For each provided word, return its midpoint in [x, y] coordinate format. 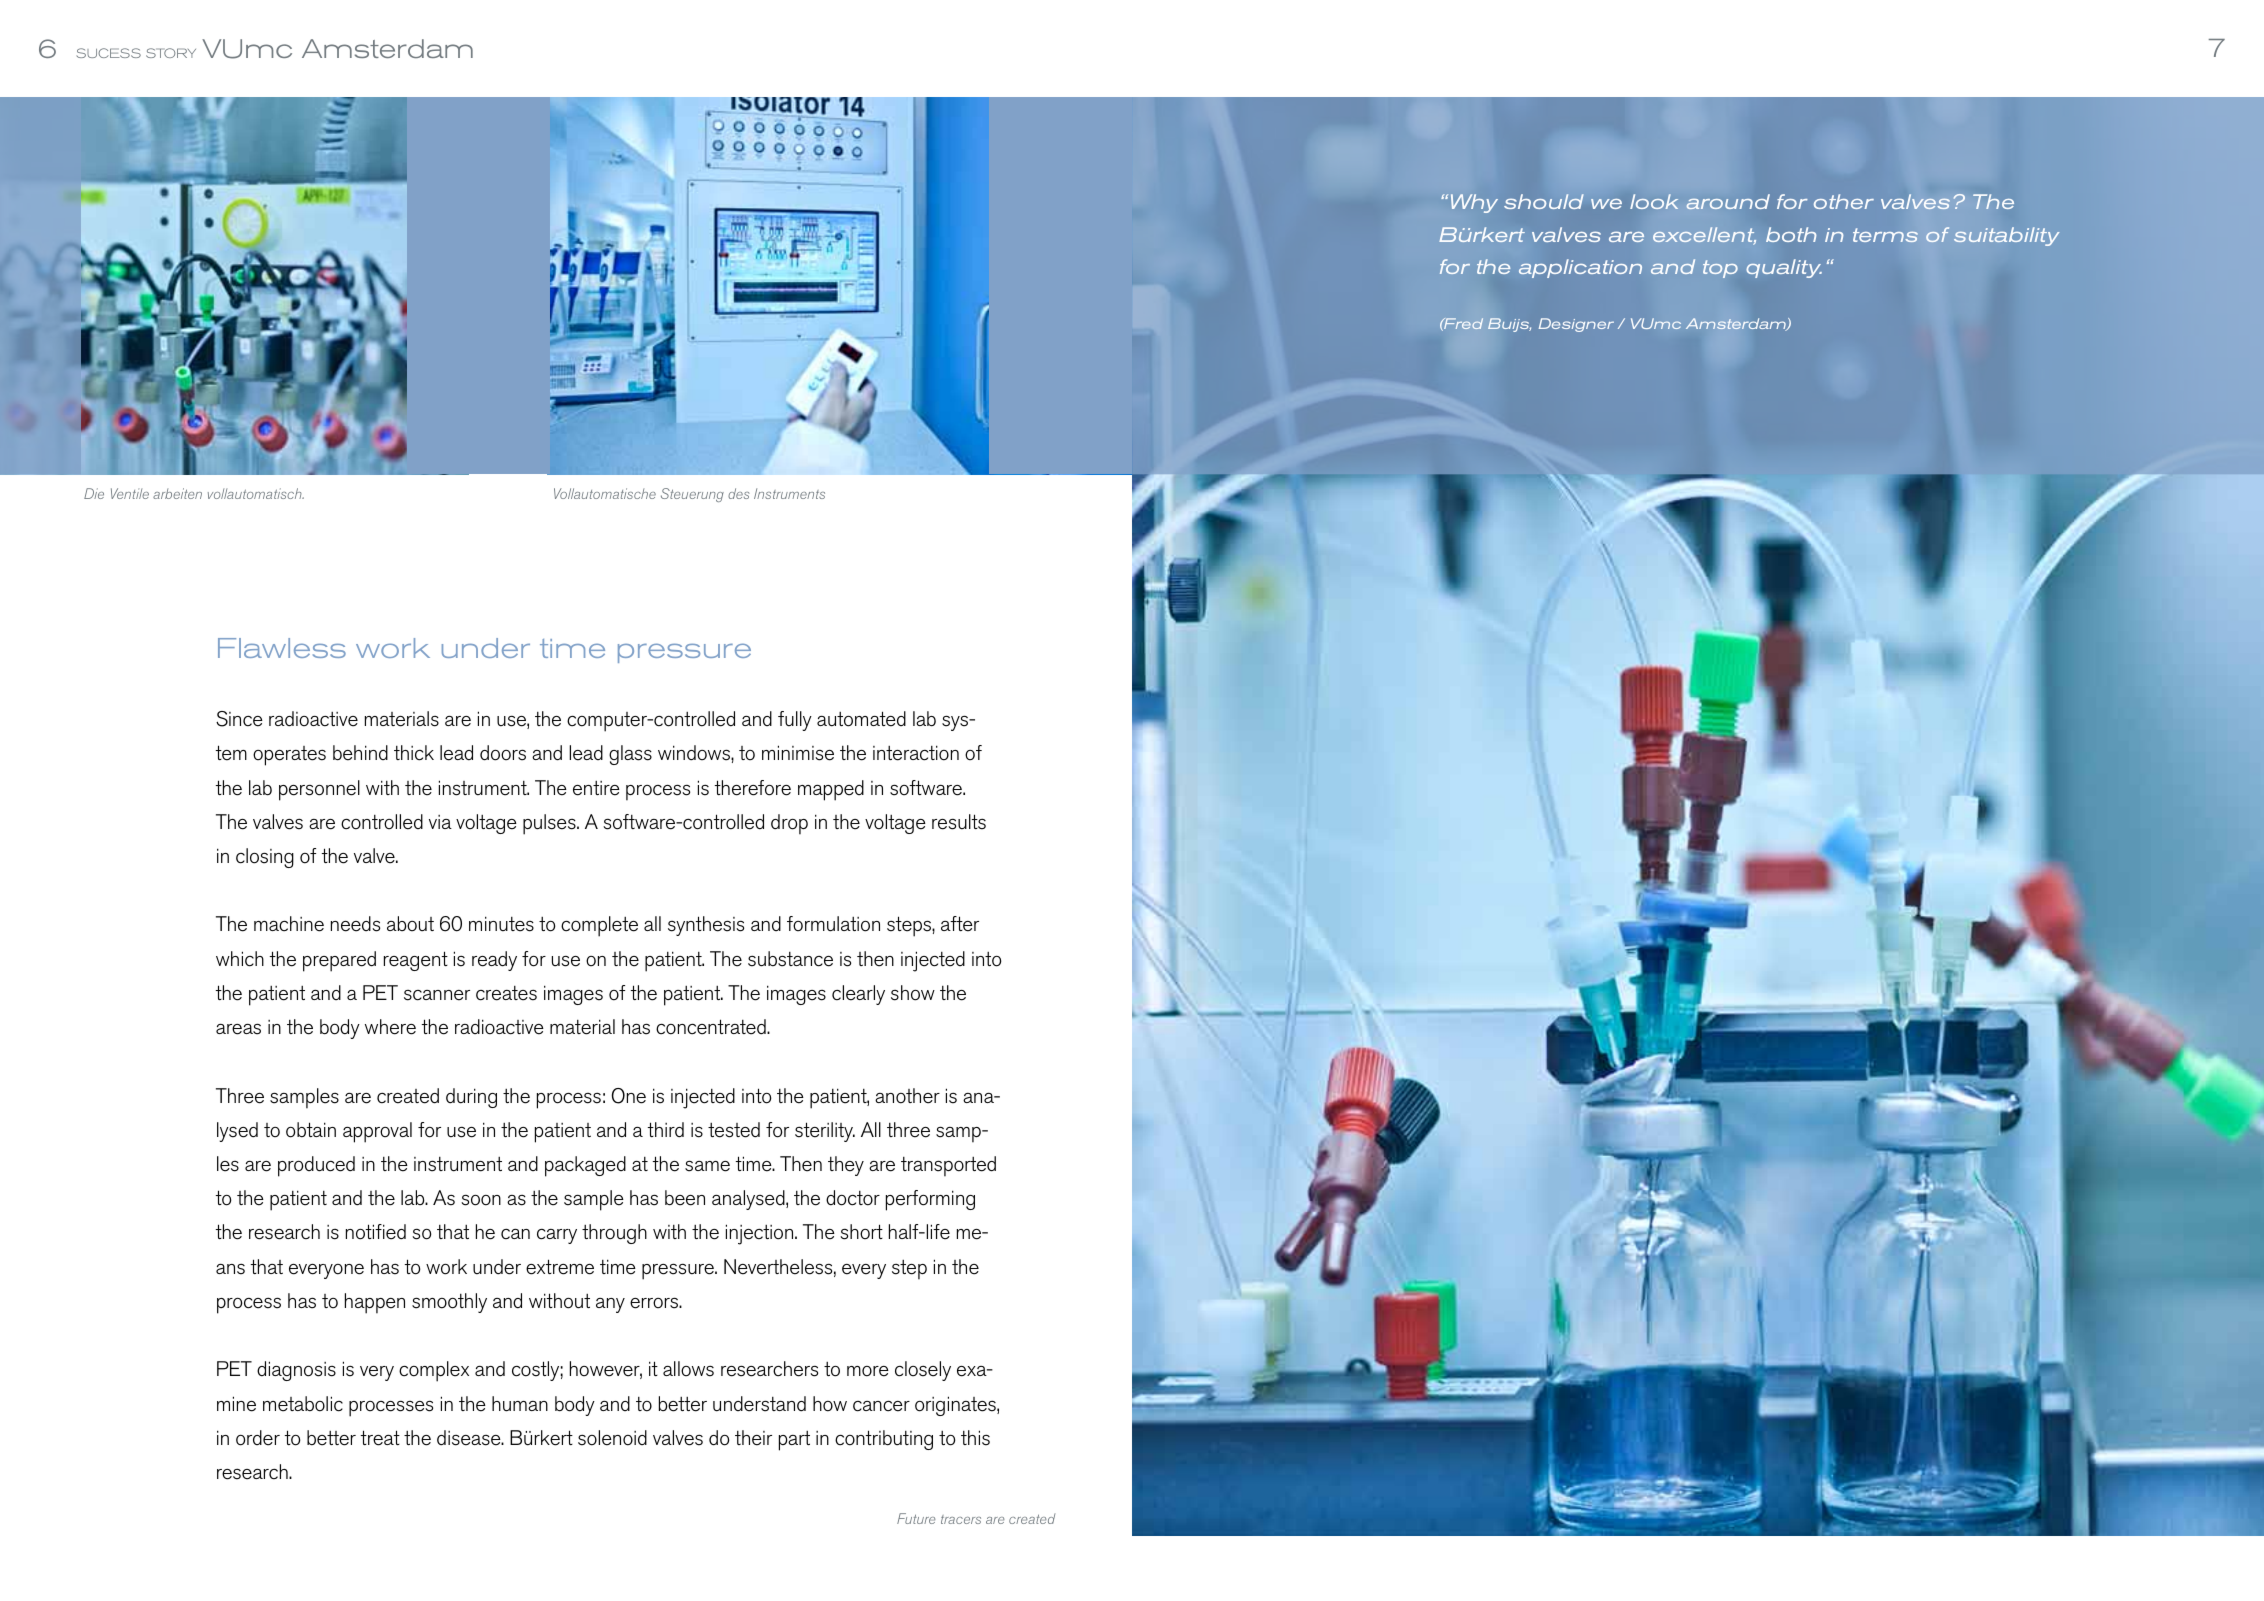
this [975, 1438]
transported [948, 1166]
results [959, 822]
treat [380, 1438]
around [1728, 201]
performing [930, 1200]
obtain [311, 1130]
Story [171, 53]
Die [94, 493]
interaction [916, 753]
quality [1784, 268]
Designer [1576, 325]
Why [1474, 203]
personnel [319, 790]
